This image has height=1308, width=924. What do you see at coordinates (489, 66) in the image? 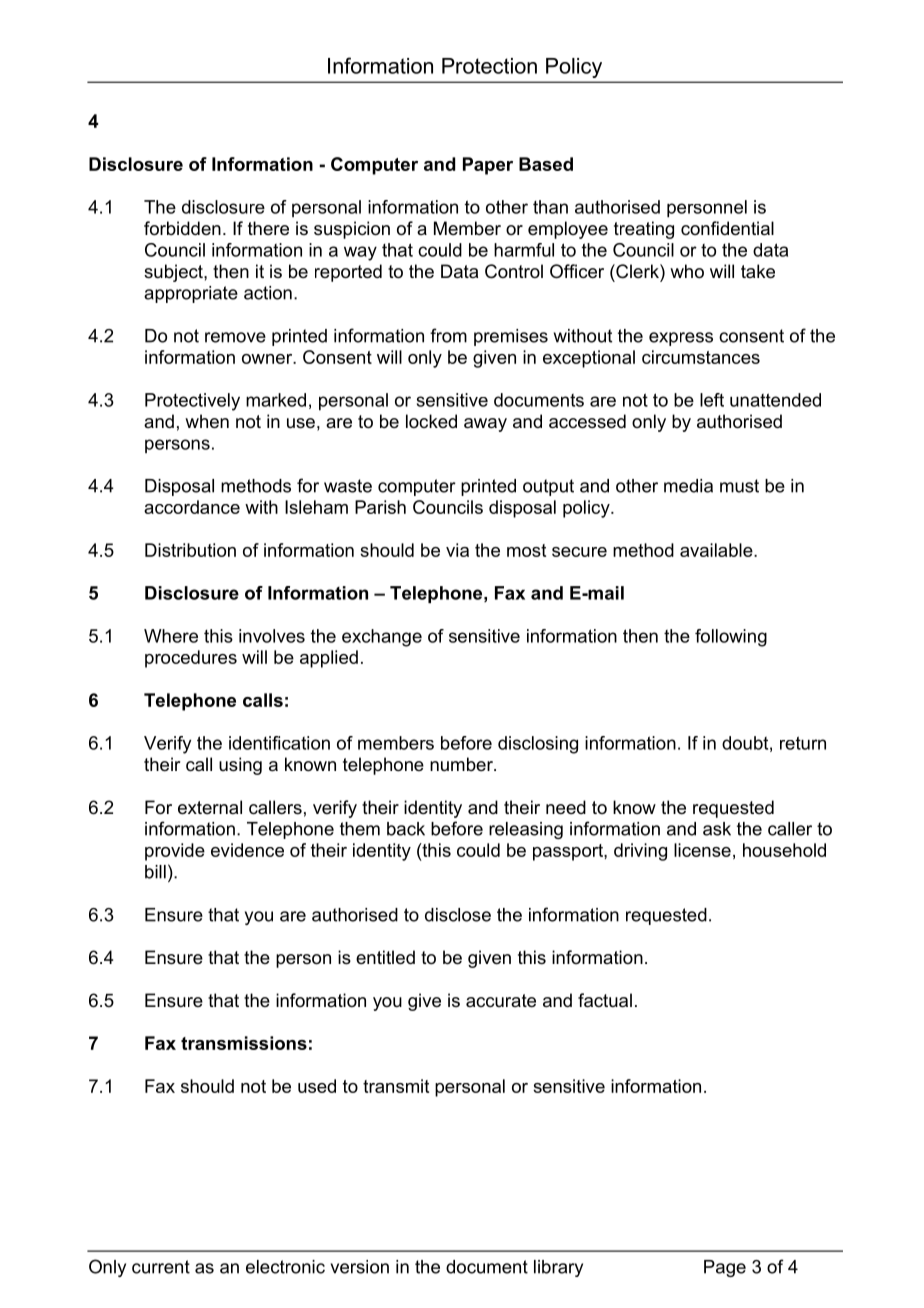
I see `Protection` at bounding box center [489, 66].
